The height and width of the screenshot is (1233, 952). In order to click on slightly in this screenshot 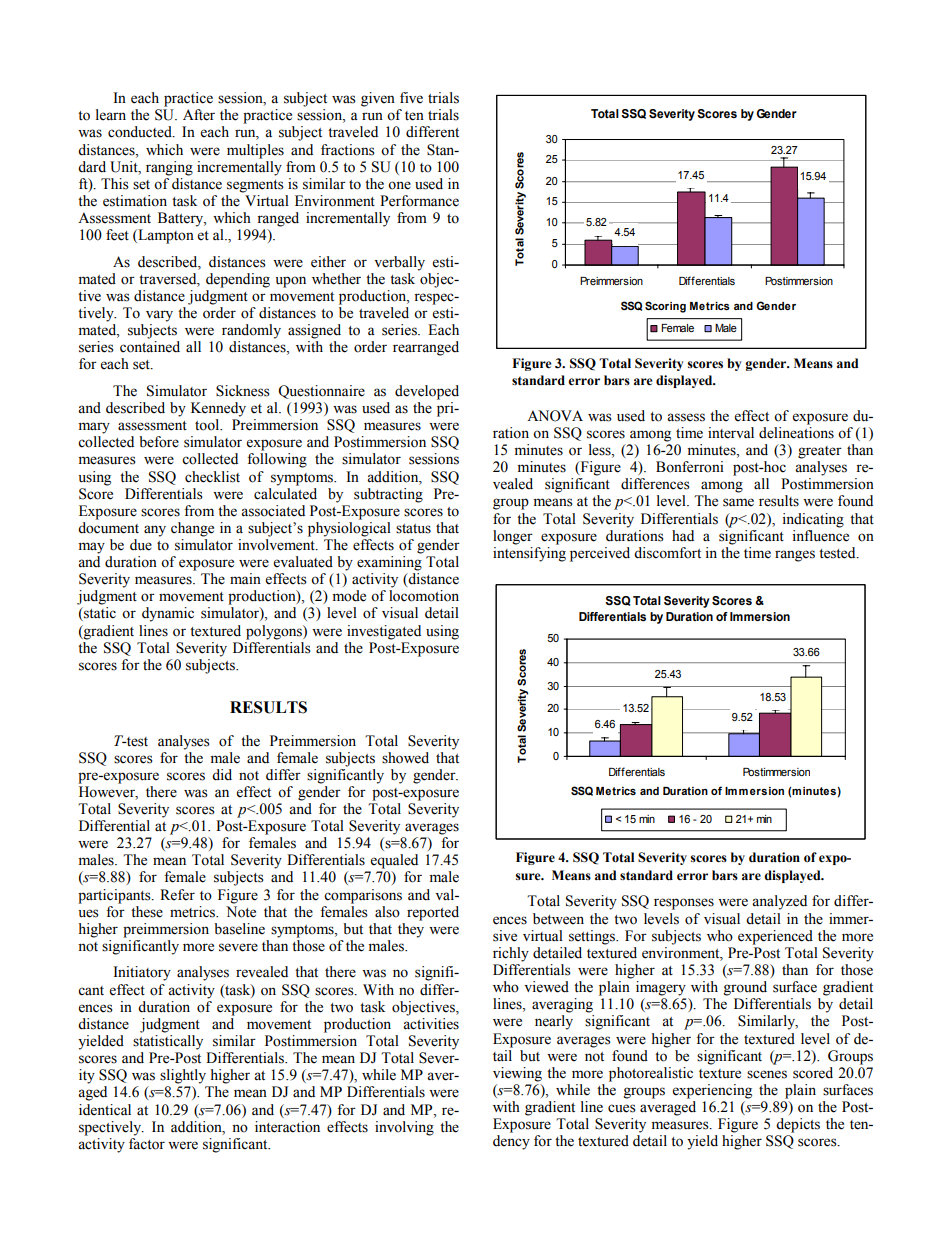, I will do `click(183, 1076)`.
